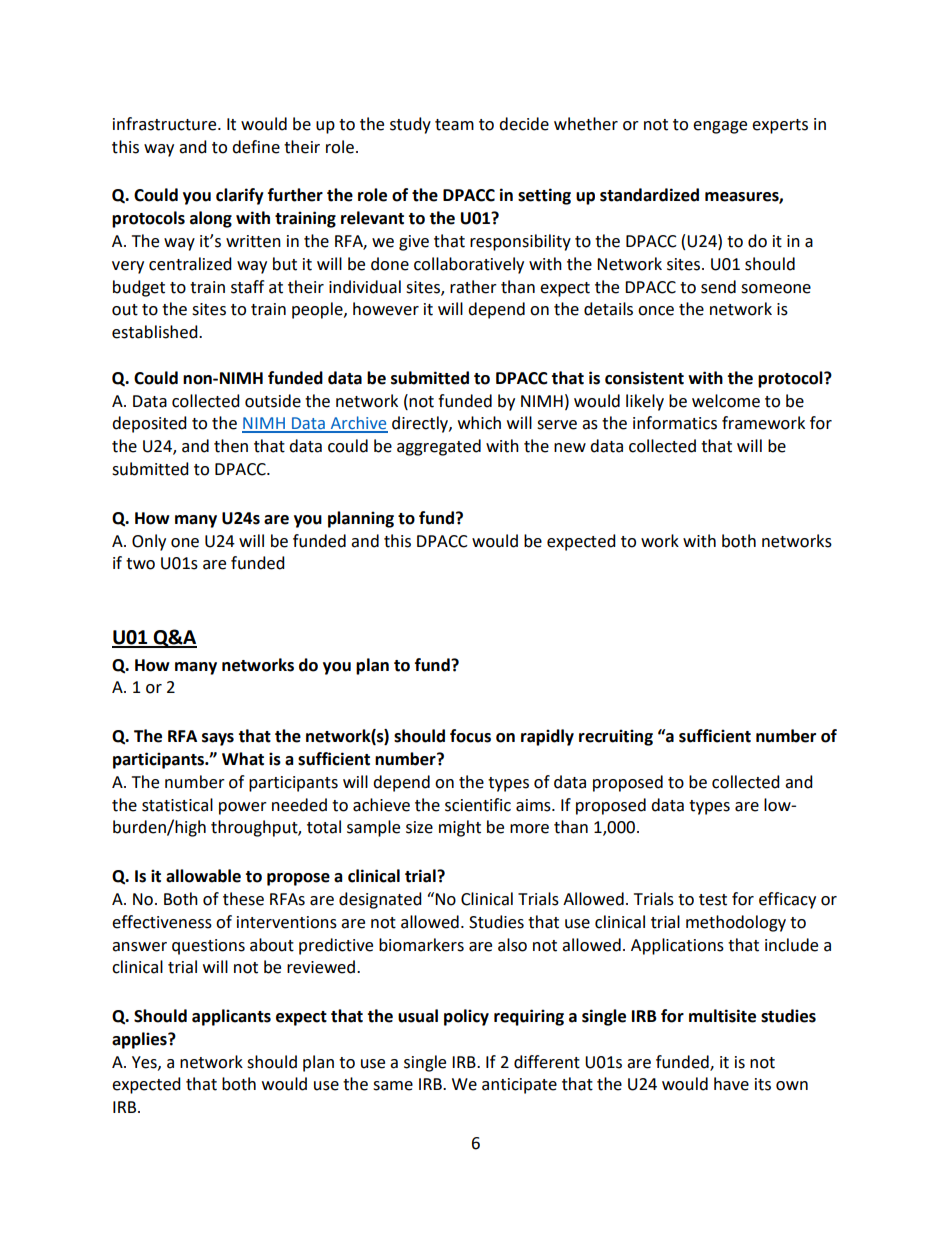  I want to click on informatics, so click(675, 423).
